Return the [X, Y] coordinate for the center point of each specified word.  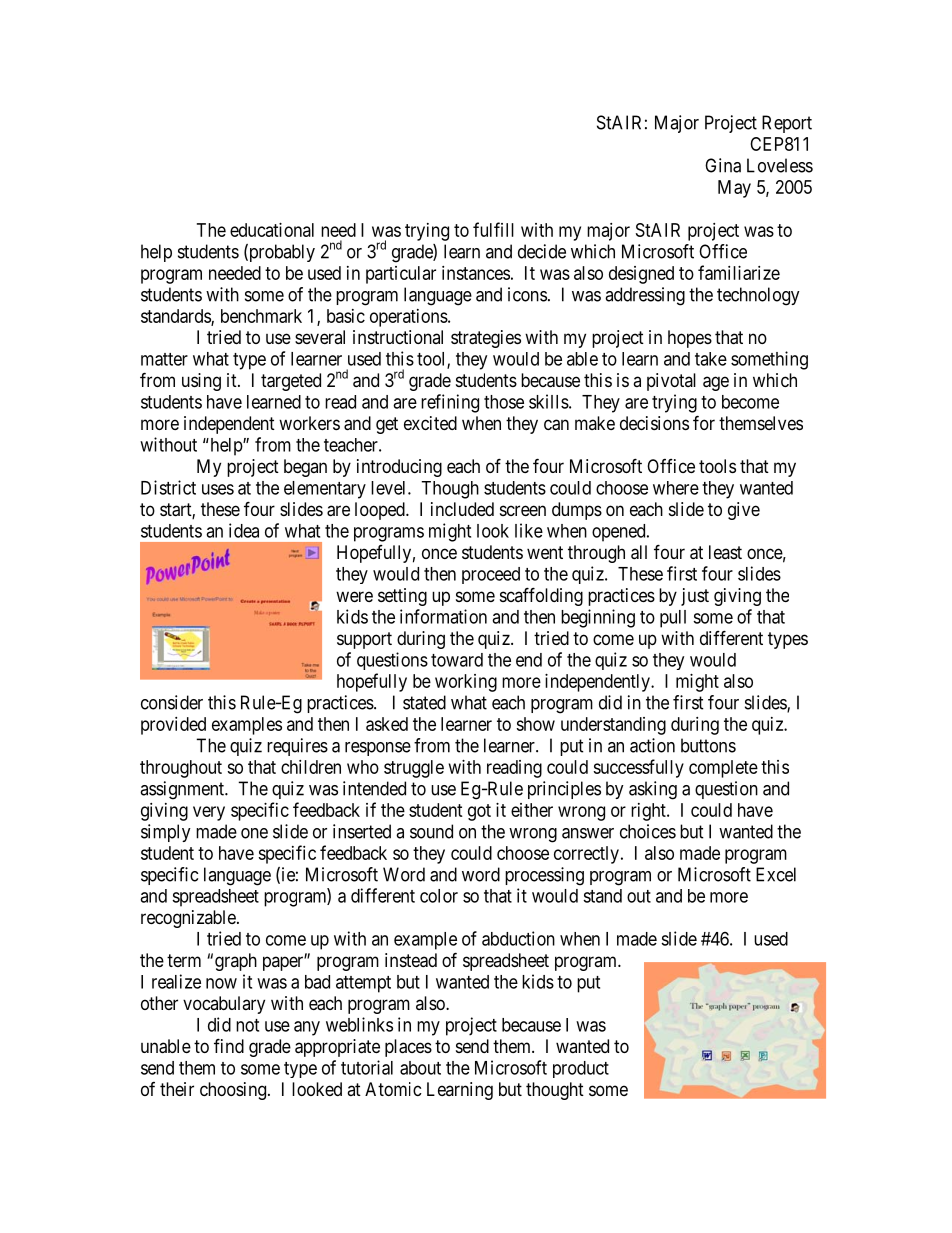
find [229, 1045]
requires [297, 747]
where [676, 488]
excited [430, 423]
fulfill [493, 229]
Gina [723, 165]
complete [723, 769]
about [420, 1068]
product [581, 1069]
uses [218, 489]
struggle [414, 769]
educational [272, 230]
